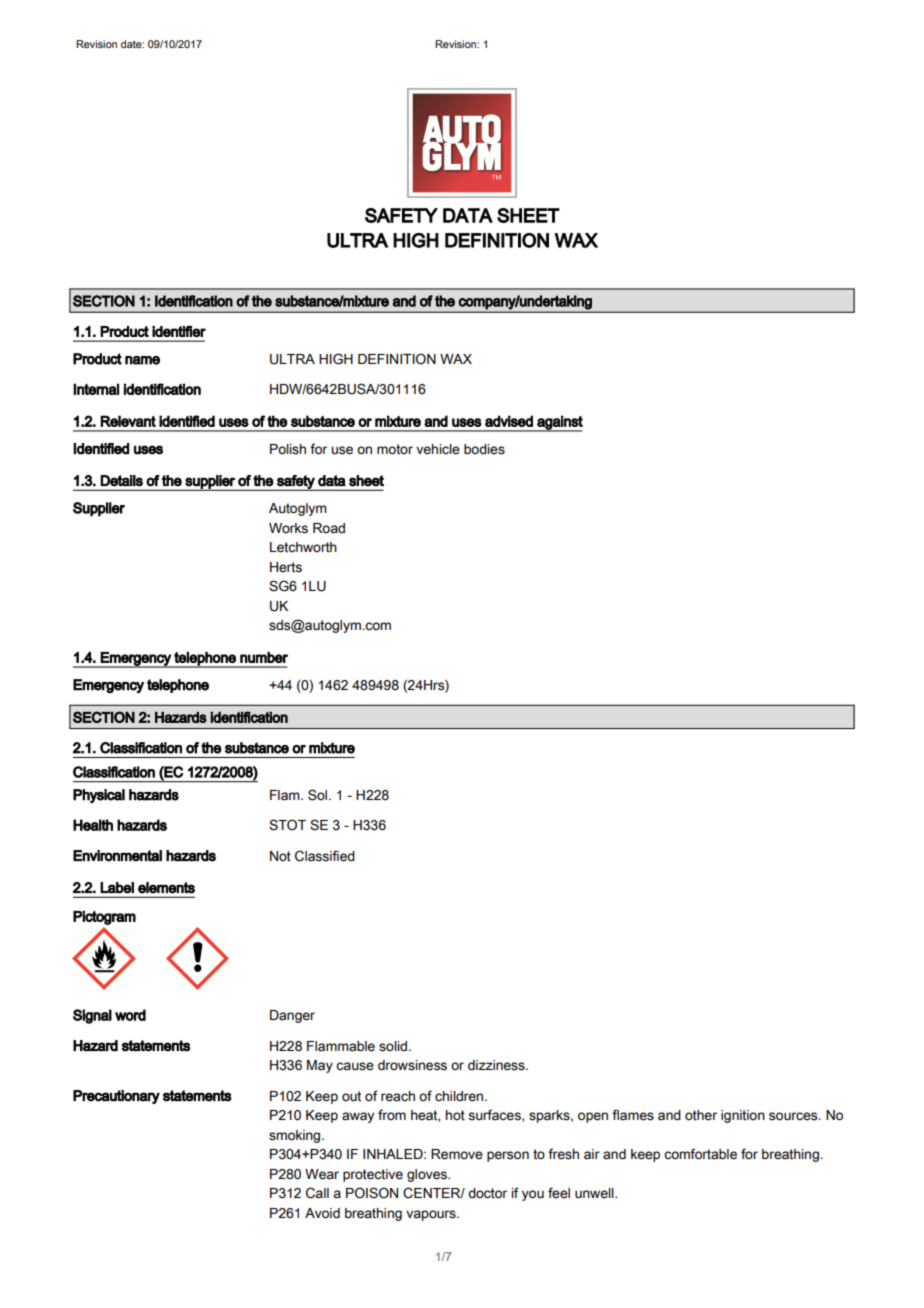 This image has width=924, height=1308. What do you see at coordinates (286, 567) in the image?
I see `Herts` at bounding box center [286, 567].
